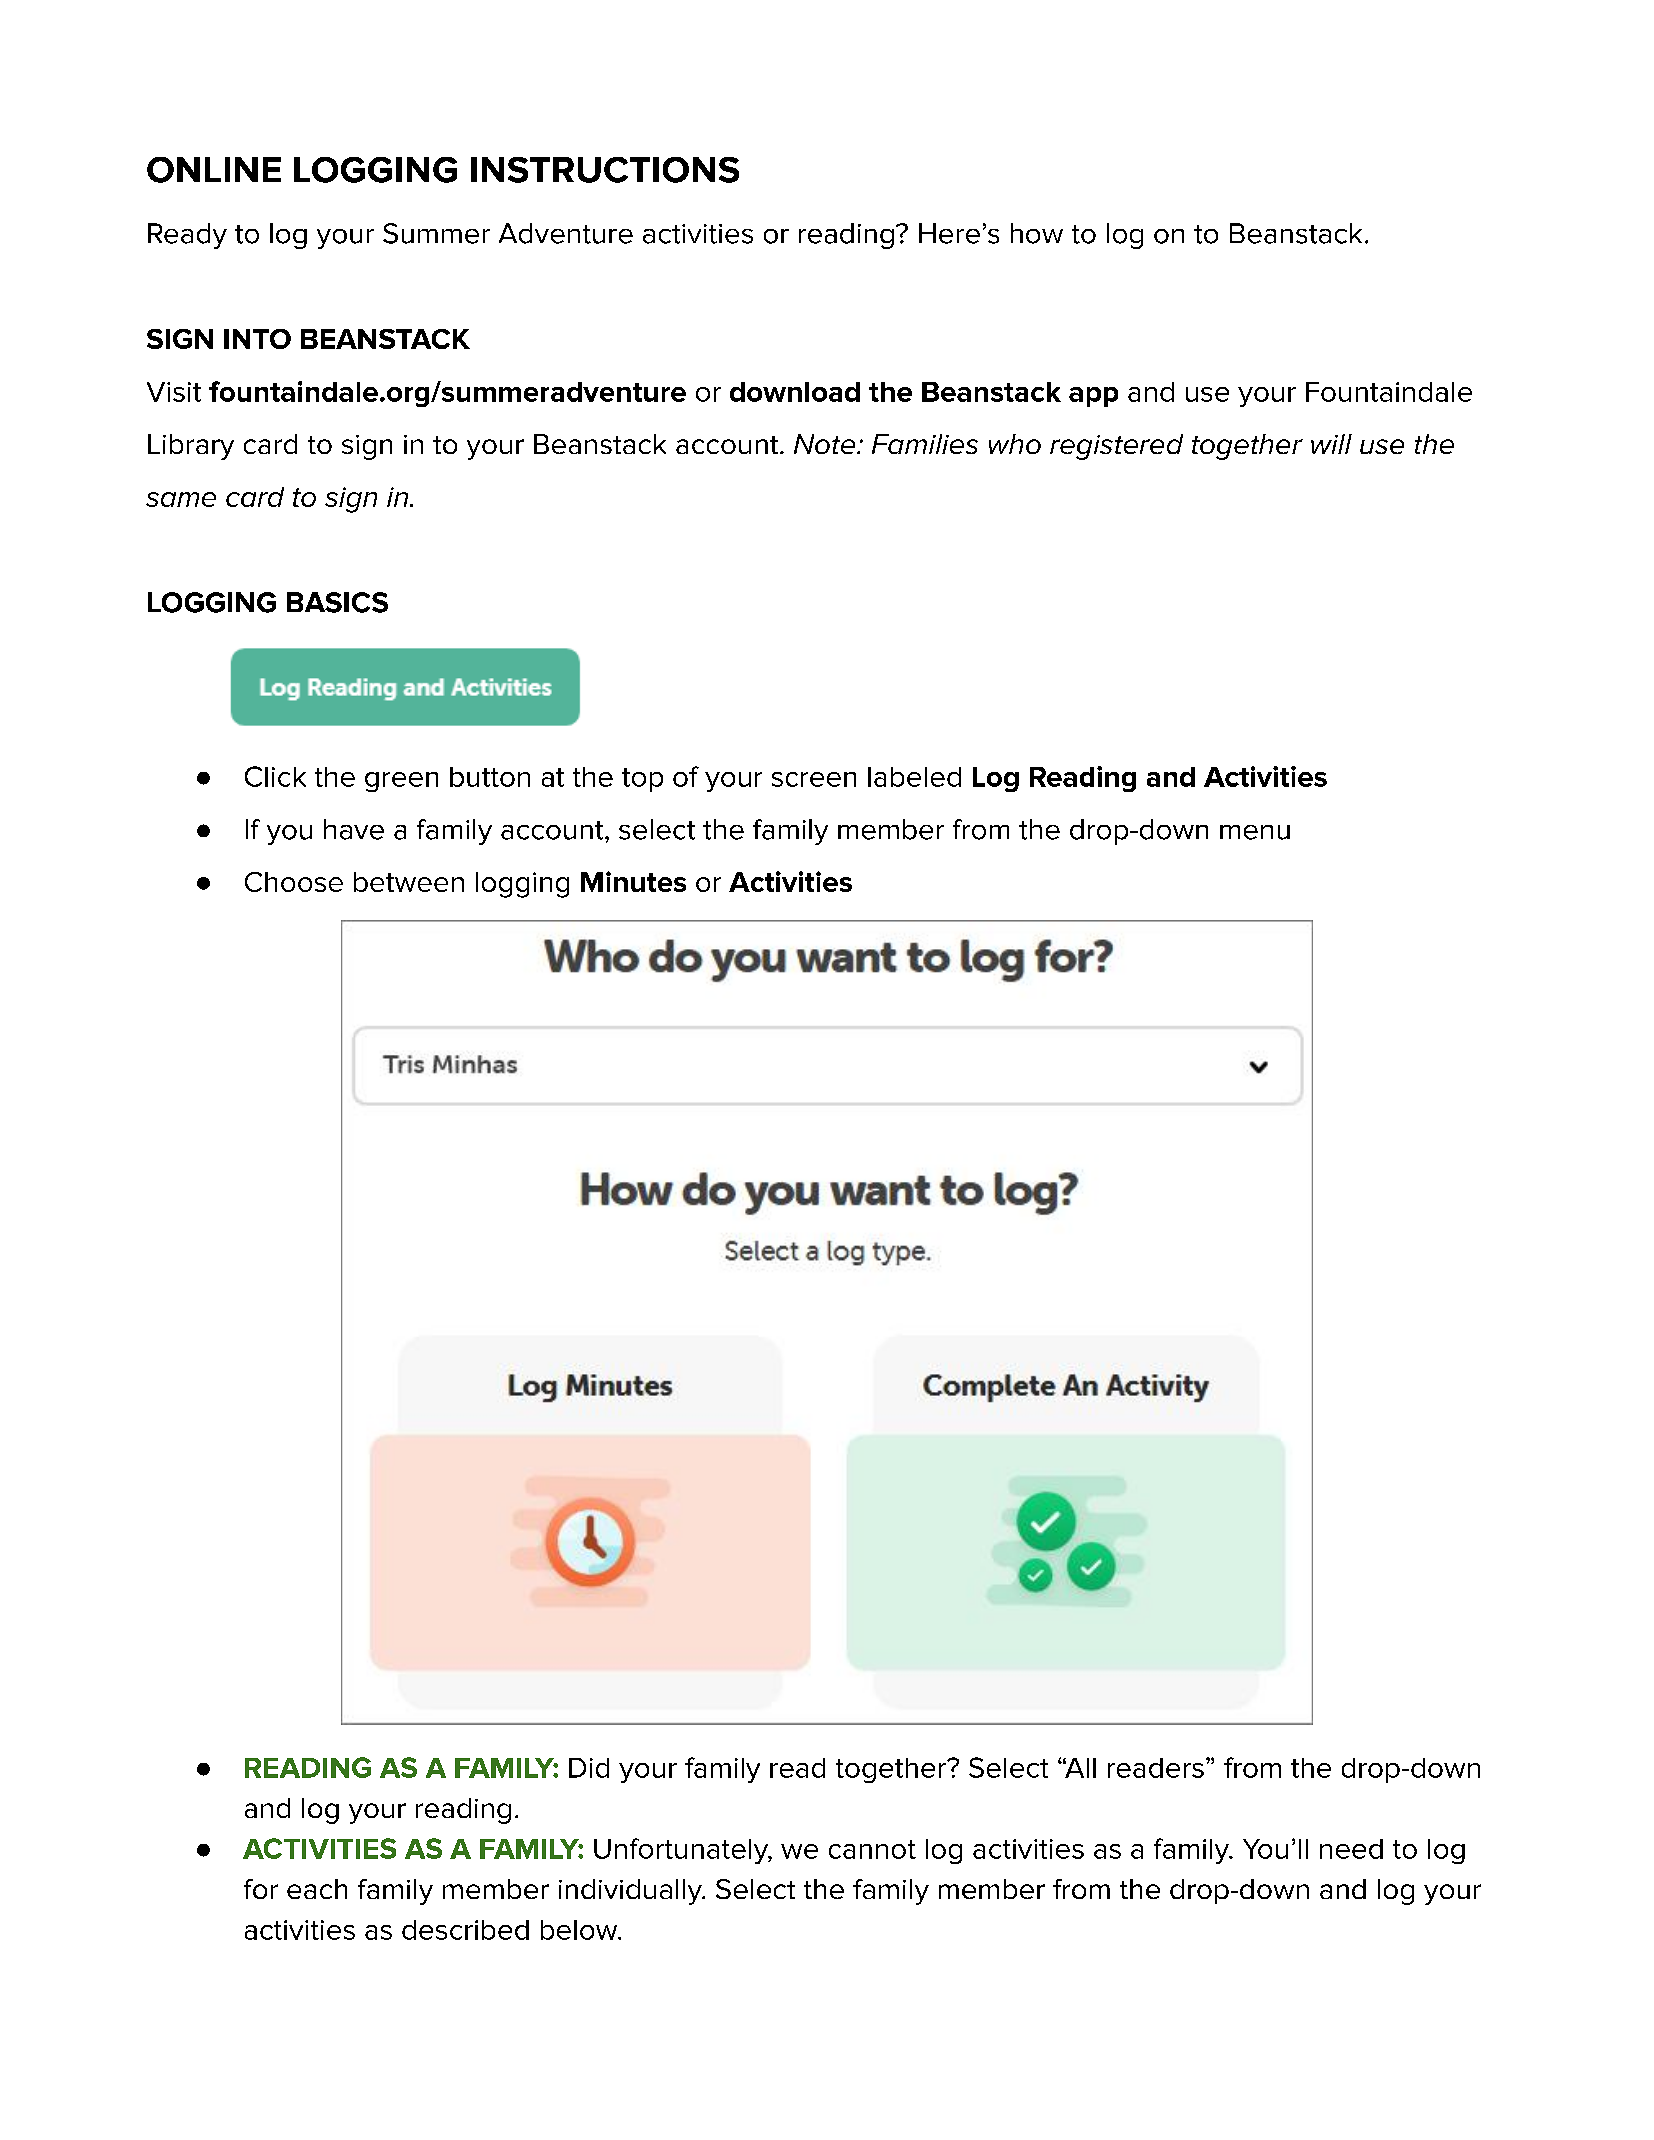 Image resolution: width=1654 pixels, height=2140 pixels. I want to click on each, so click(317, 1889).
